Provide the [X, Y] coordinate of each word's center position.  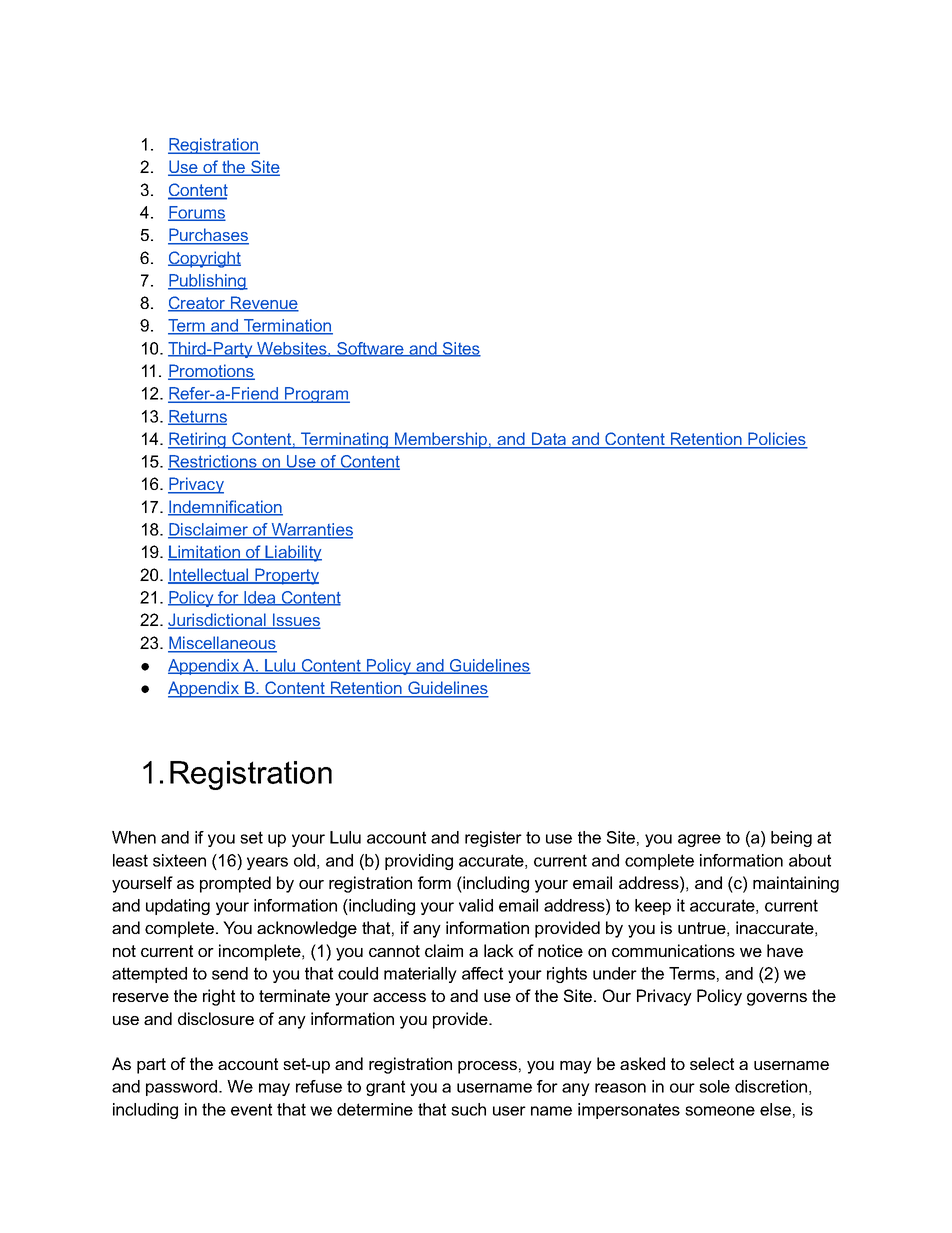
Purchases [208, 236]
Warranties [311, 530]
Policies [777, 440]
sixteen [179, 860]
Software [370, 349]
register [493, 839]
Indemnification [225, 508]
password [183, 1088]
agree [699, 840]
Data [549, 440]
